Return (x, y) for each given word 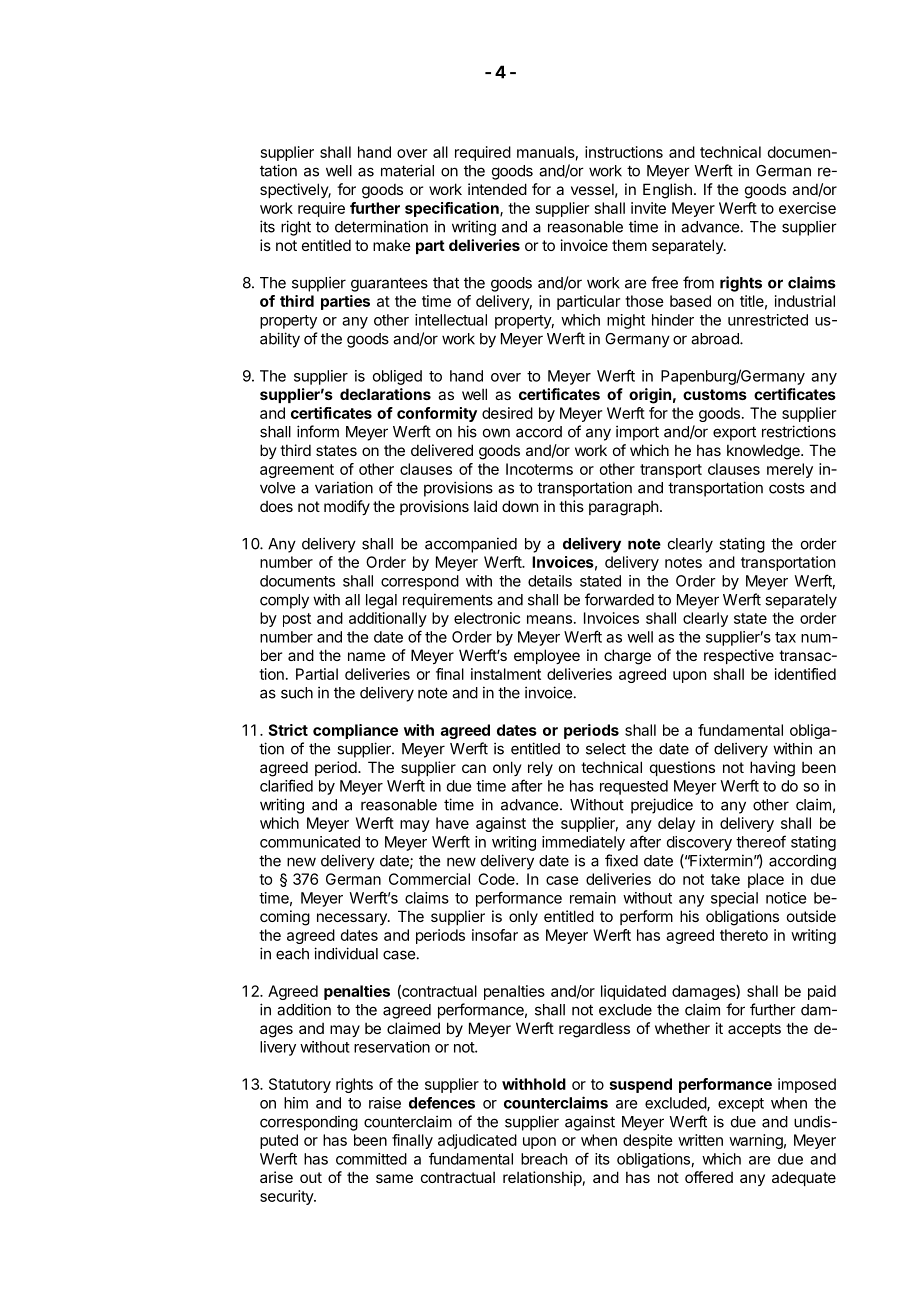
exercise (807, 208)
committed (371, 1159)
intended (497, 189)
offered (709, 1177)
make (392, 245)
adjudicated (477, 1141)
